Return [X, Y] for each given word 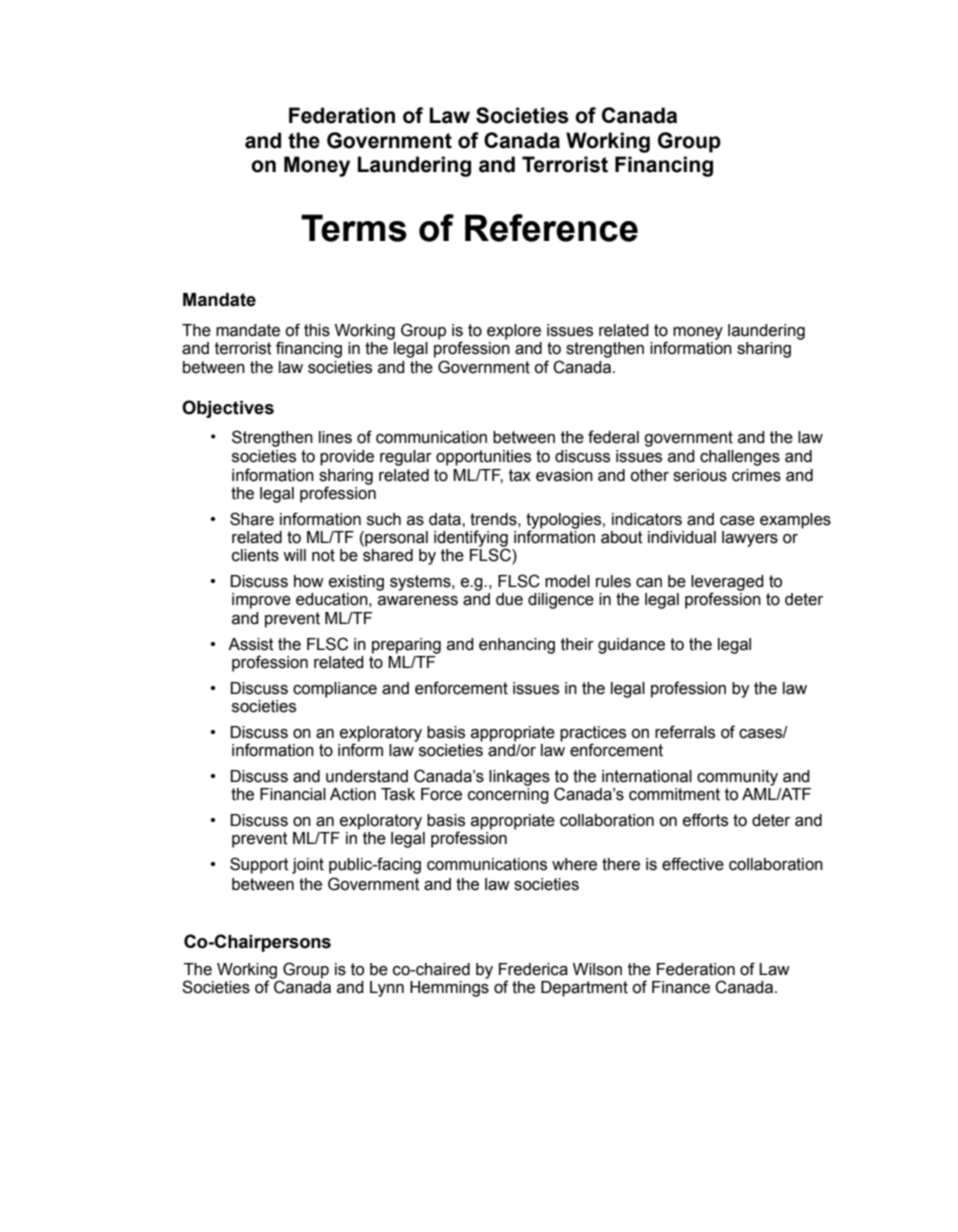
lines [335, 437]
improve [261, 601]
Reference [551, 228]
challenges [740, 458]
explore [514, 332]
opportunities [483, 458]
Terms [354, 228]
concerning [508, 796]
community [737, 778]
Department [584, 989]
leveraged [727, 584]
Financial [293, 794]
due [509, 599]
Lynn [387, 989]
